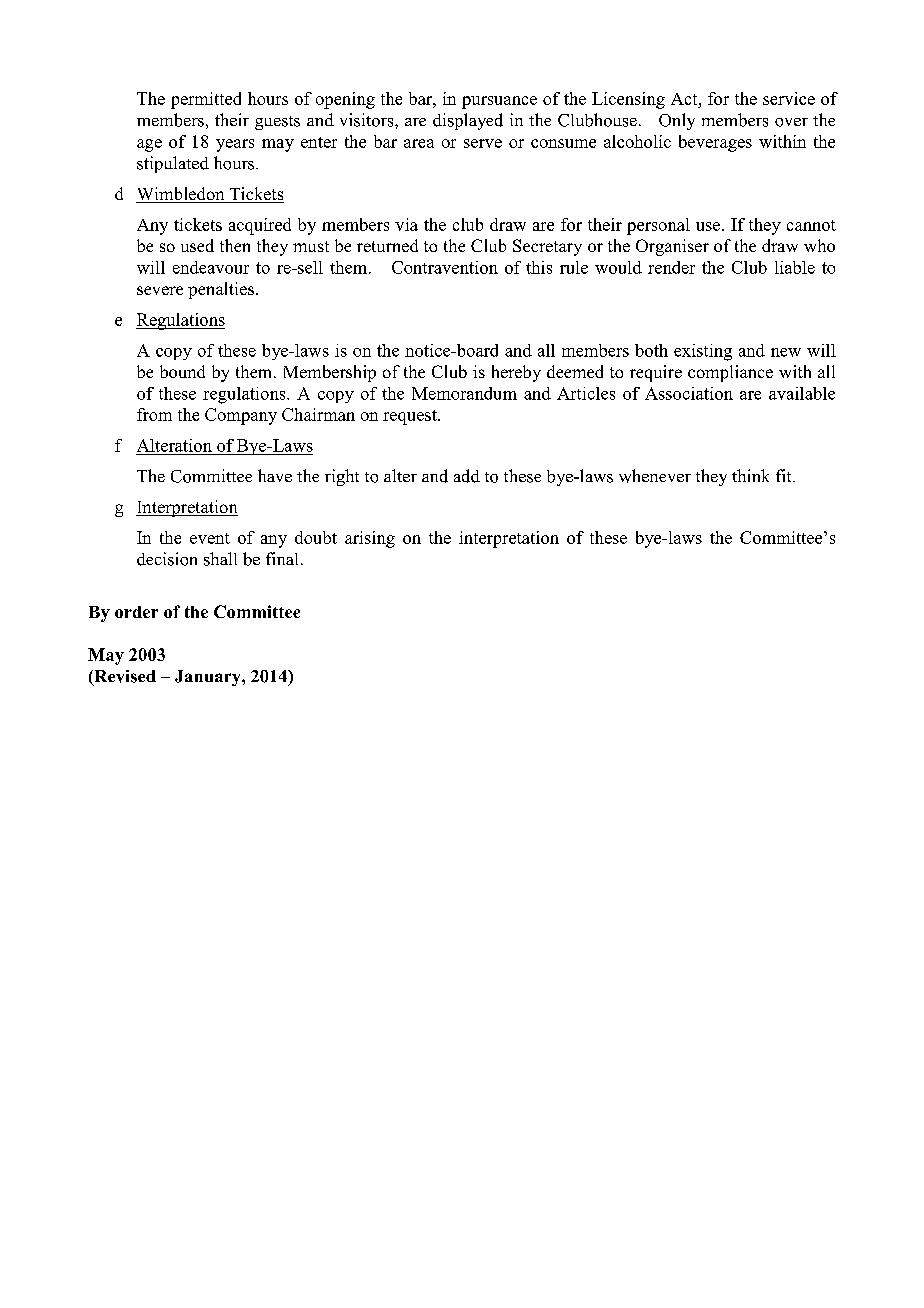 The image size is (924, 1308). What do you see at coordinates (791, 122) in the screenshot?
I see `over` at bounding box center [791, 122].
